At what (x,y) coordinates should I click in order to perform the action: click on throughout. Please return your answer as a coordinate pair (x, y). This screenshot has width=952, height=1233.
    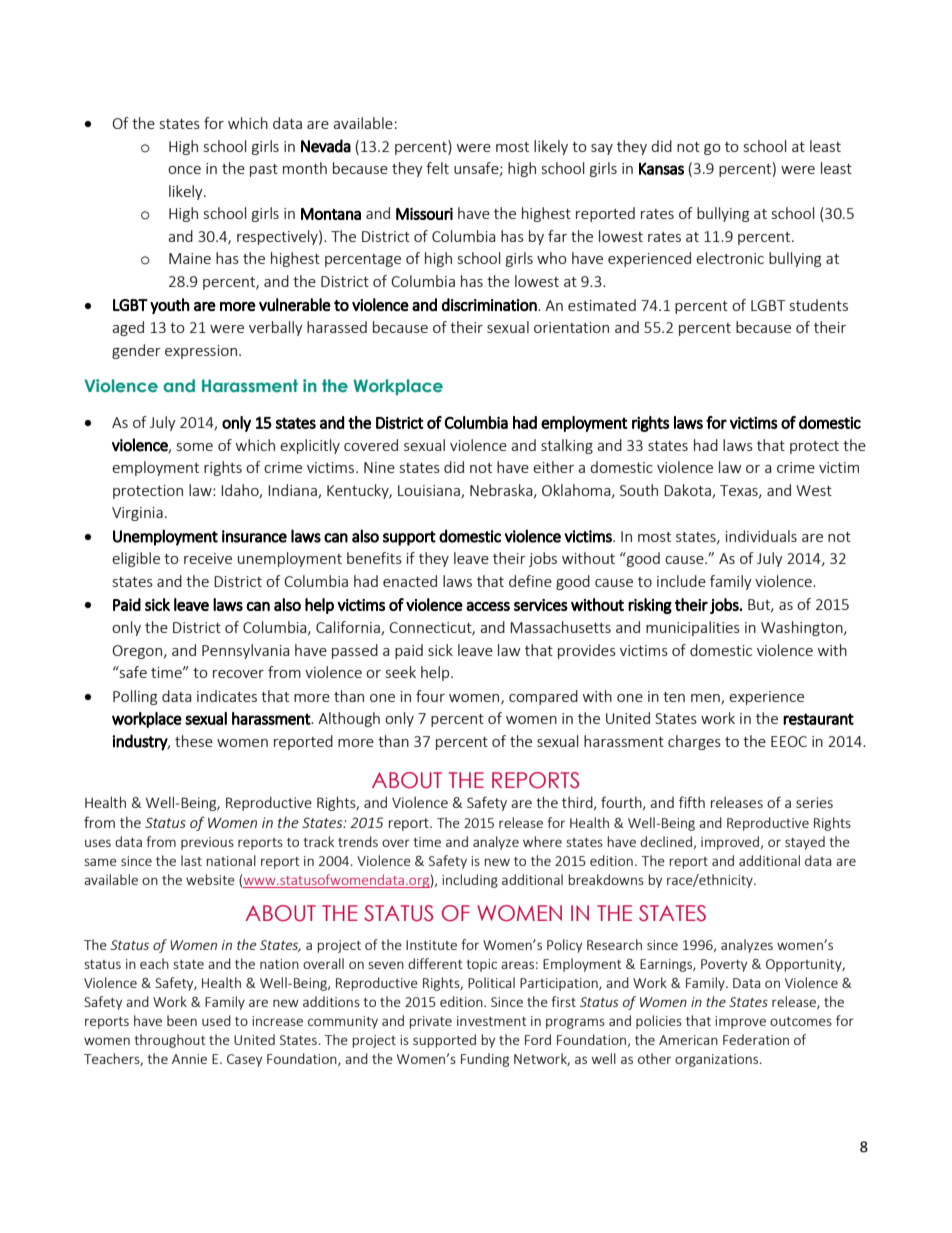
    Looking at the image, I should click on (170, 1041).
